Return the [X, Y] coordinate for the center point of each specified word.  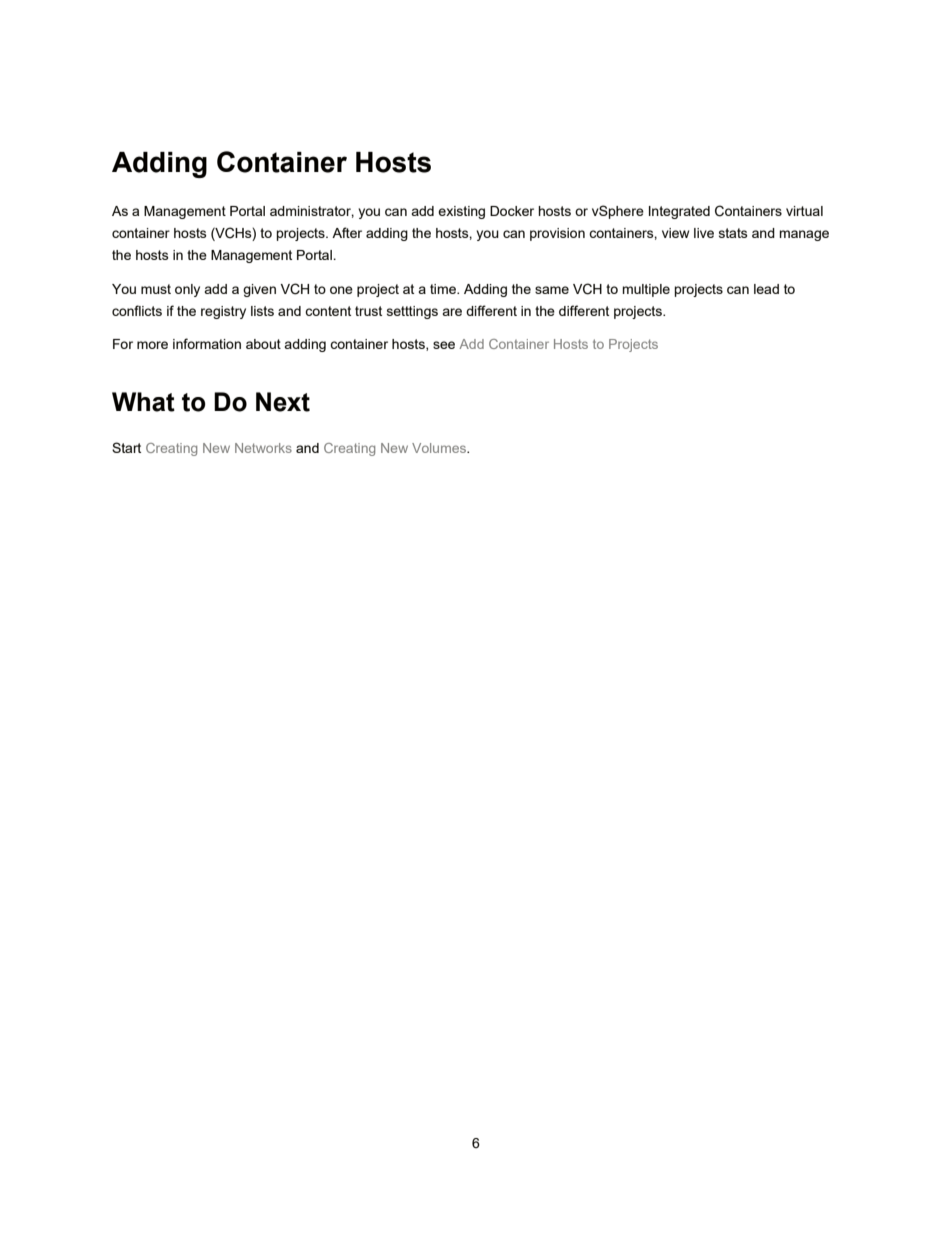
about [263, 344]
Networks [263, 448]
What [143, 402]
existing [461, 212]
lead [766, 289]
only [187, 290]
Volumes [440, 448]
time [444, 289]
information [207, 343]
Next [283, 402]
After [347, 232]
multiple [646, 290]
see [444, 345]
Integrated [679, 212]
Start [126, 447]
